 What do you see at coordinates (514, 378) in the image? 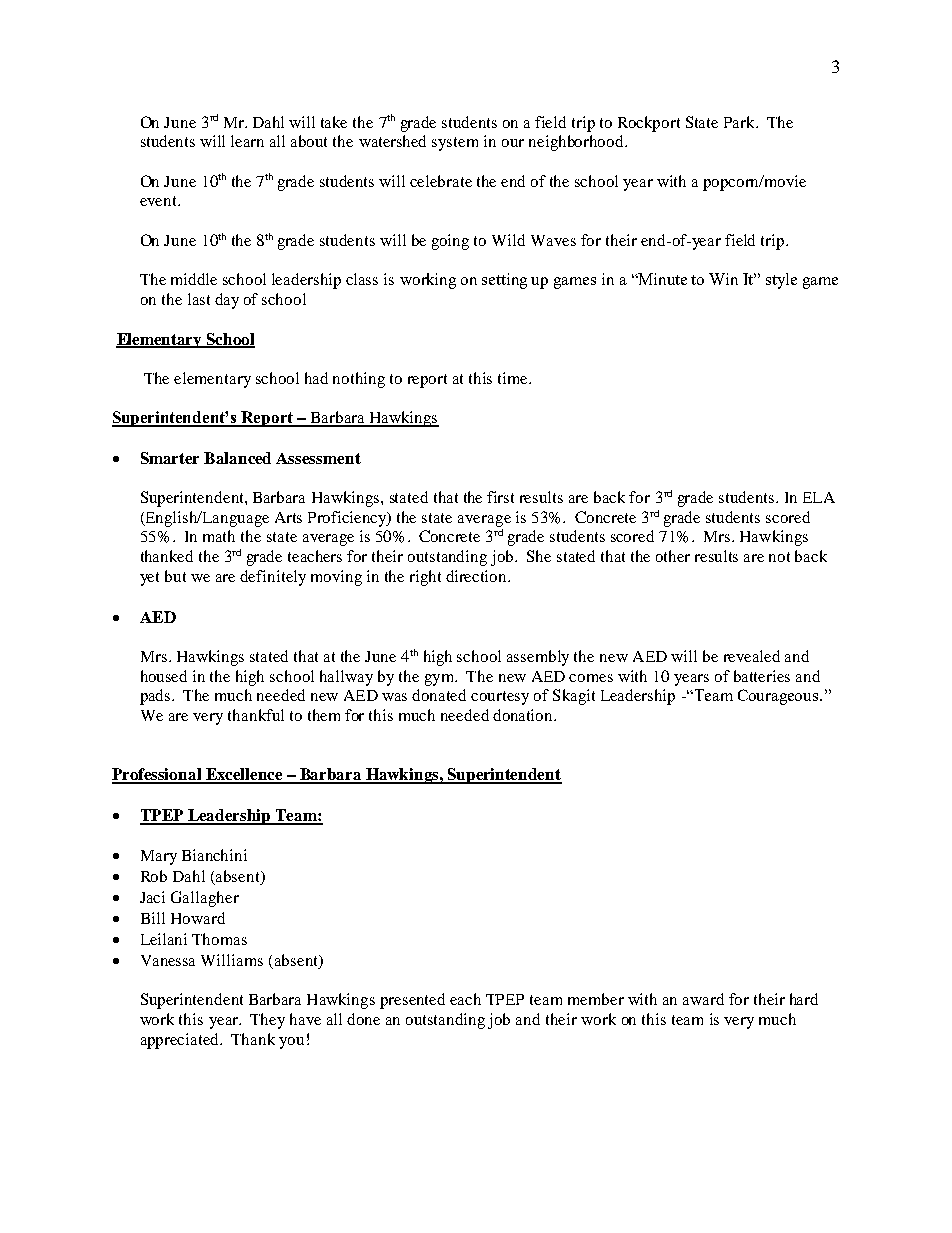
I see `time` at bounding box center [514, 378].
